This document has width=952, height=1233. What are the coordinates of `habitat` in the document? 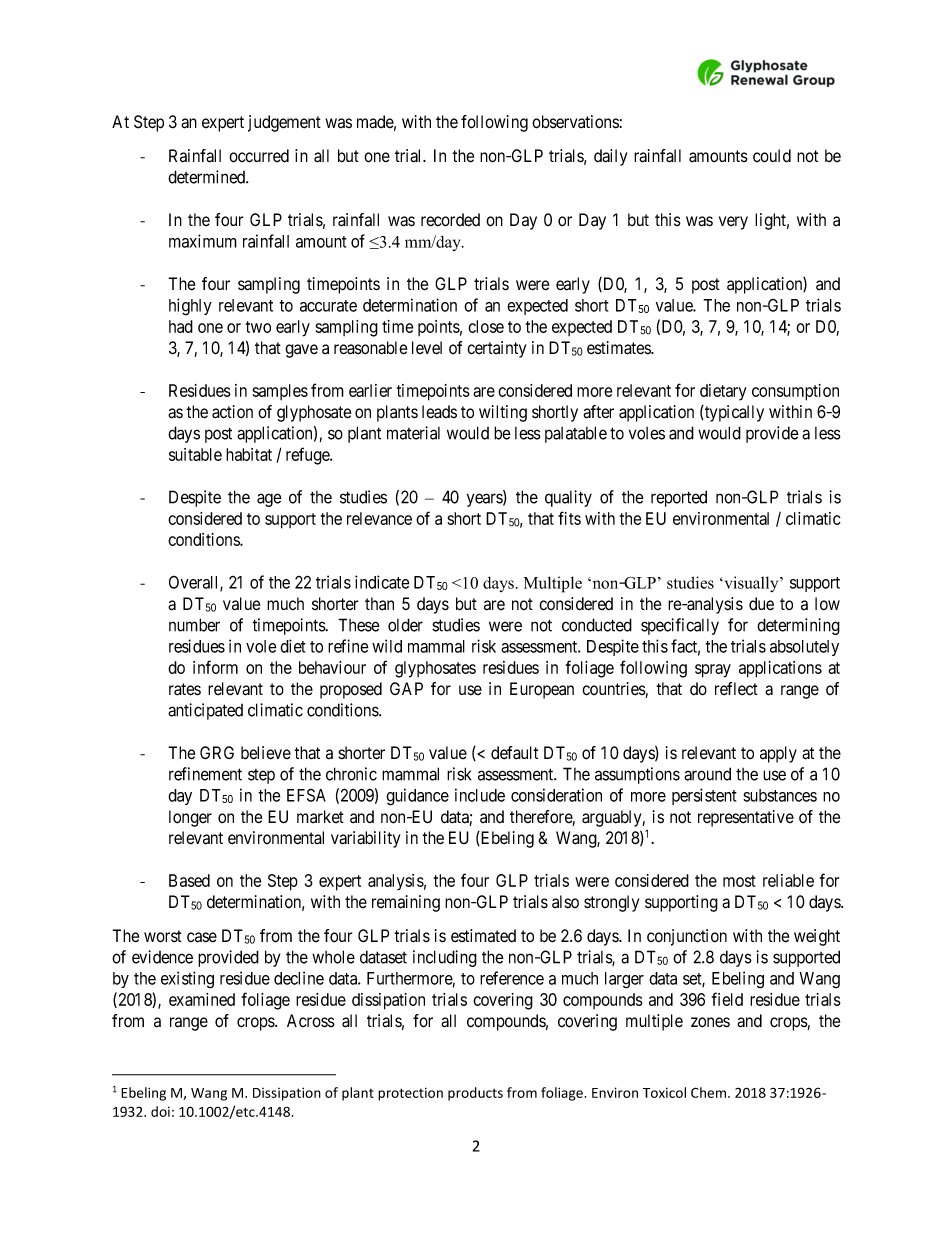 It's located at (249, 454).
